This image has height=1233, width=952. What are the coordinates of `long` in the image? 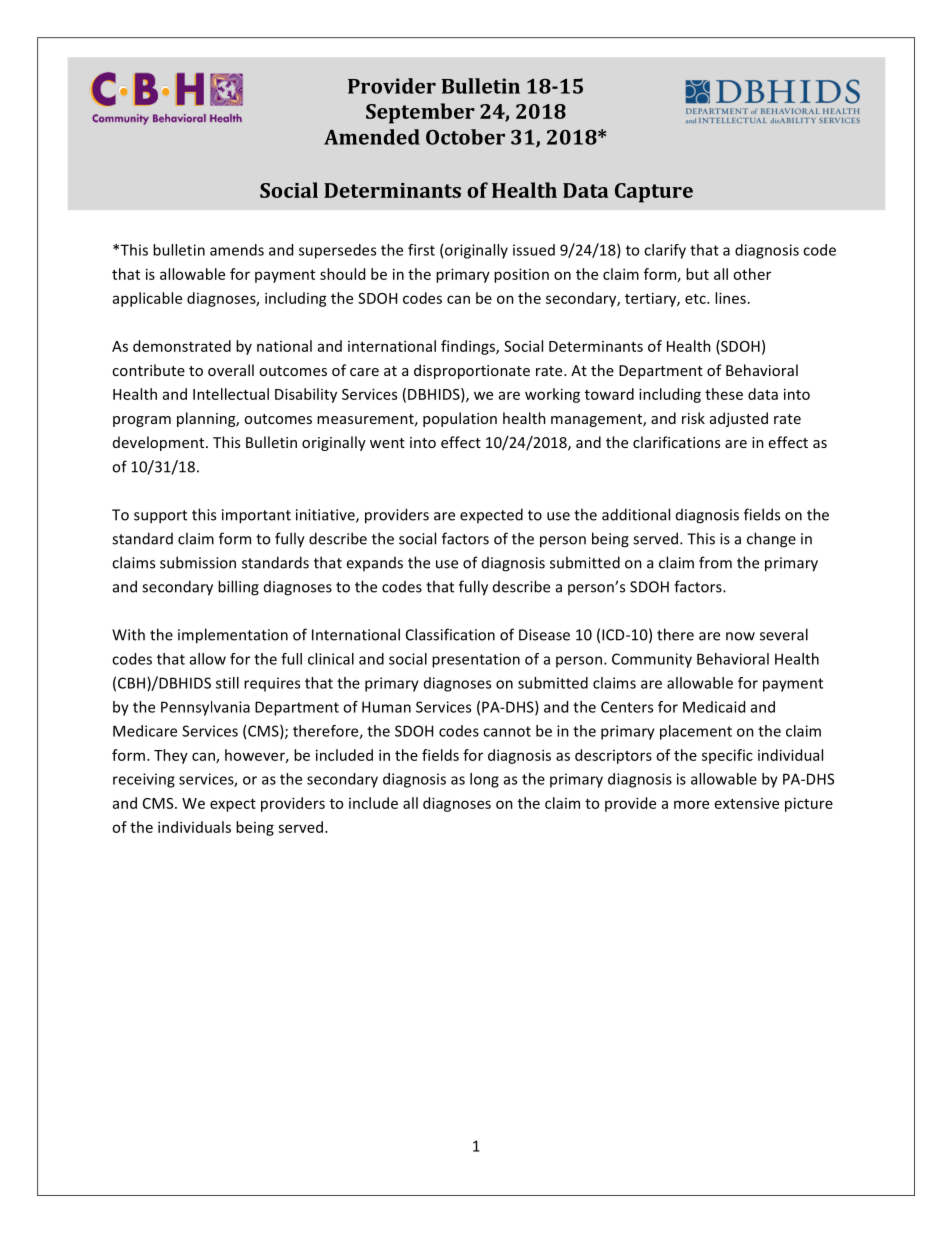 It's located at (484, 780).
